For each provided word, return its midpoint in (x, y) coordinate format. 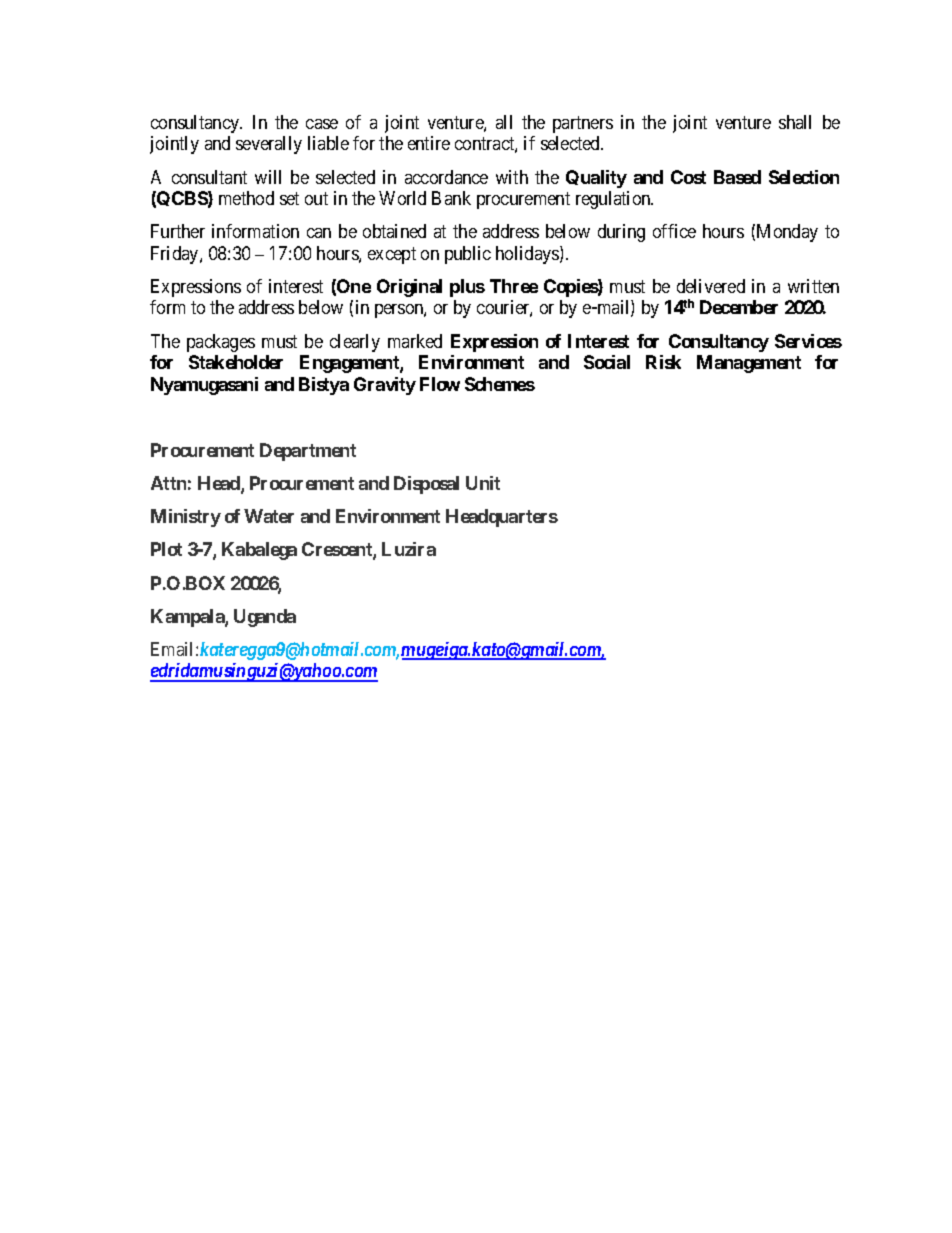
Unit (483, 483)
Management (749, 364)
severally (269, 145)
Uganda (265, 618)
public (468, 255)
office (674, 231)
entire (429, 143)
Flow (440, 384)
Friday (176, 255)
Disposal (426, 485)
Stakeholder (236, 362)
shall (795, 122)
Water (269, 516)
